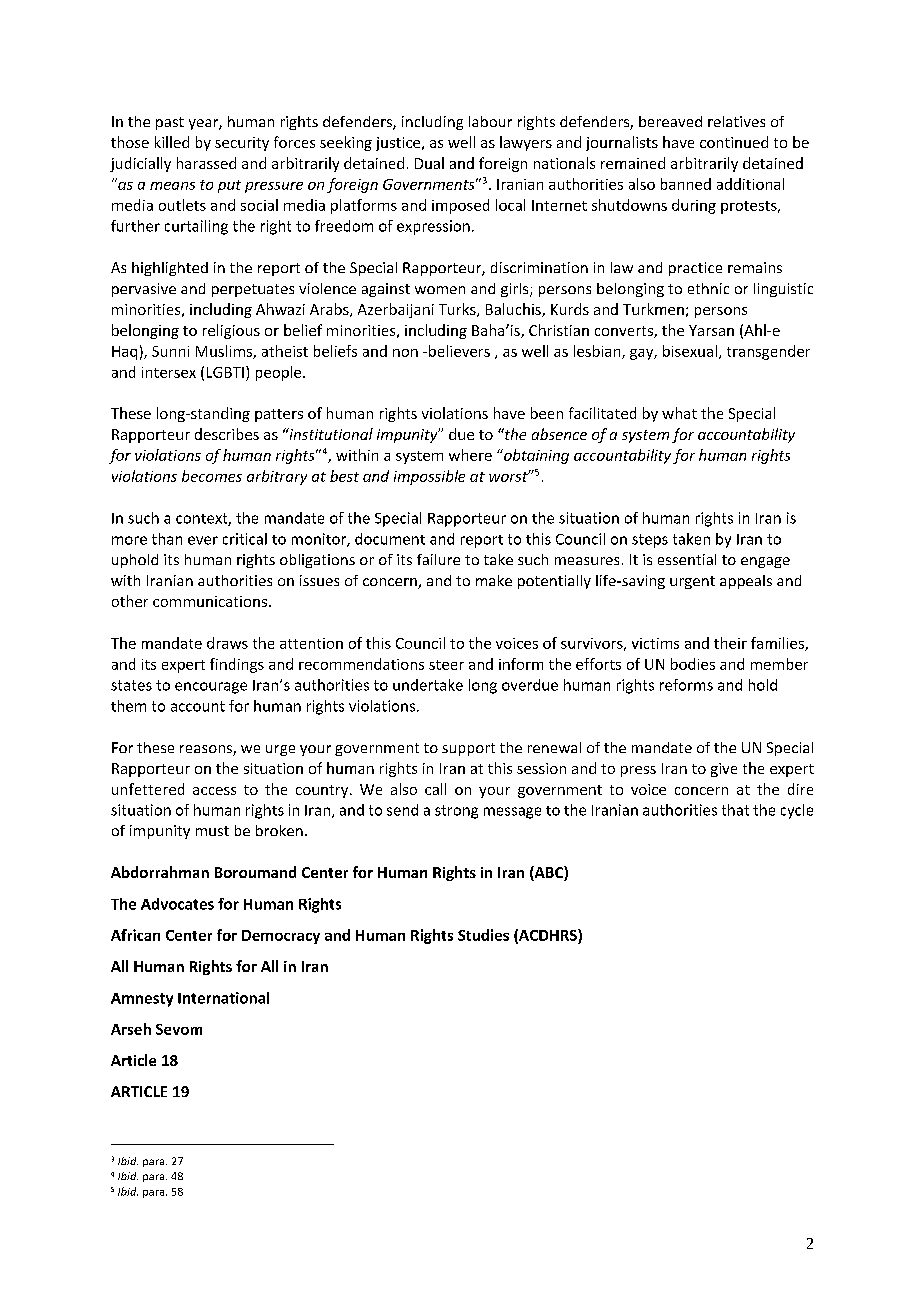 This document has height=1308, width=924. What do you see at coordinates (446, 665) in the document?
I see `steer` at bounding box center [446, 665].
